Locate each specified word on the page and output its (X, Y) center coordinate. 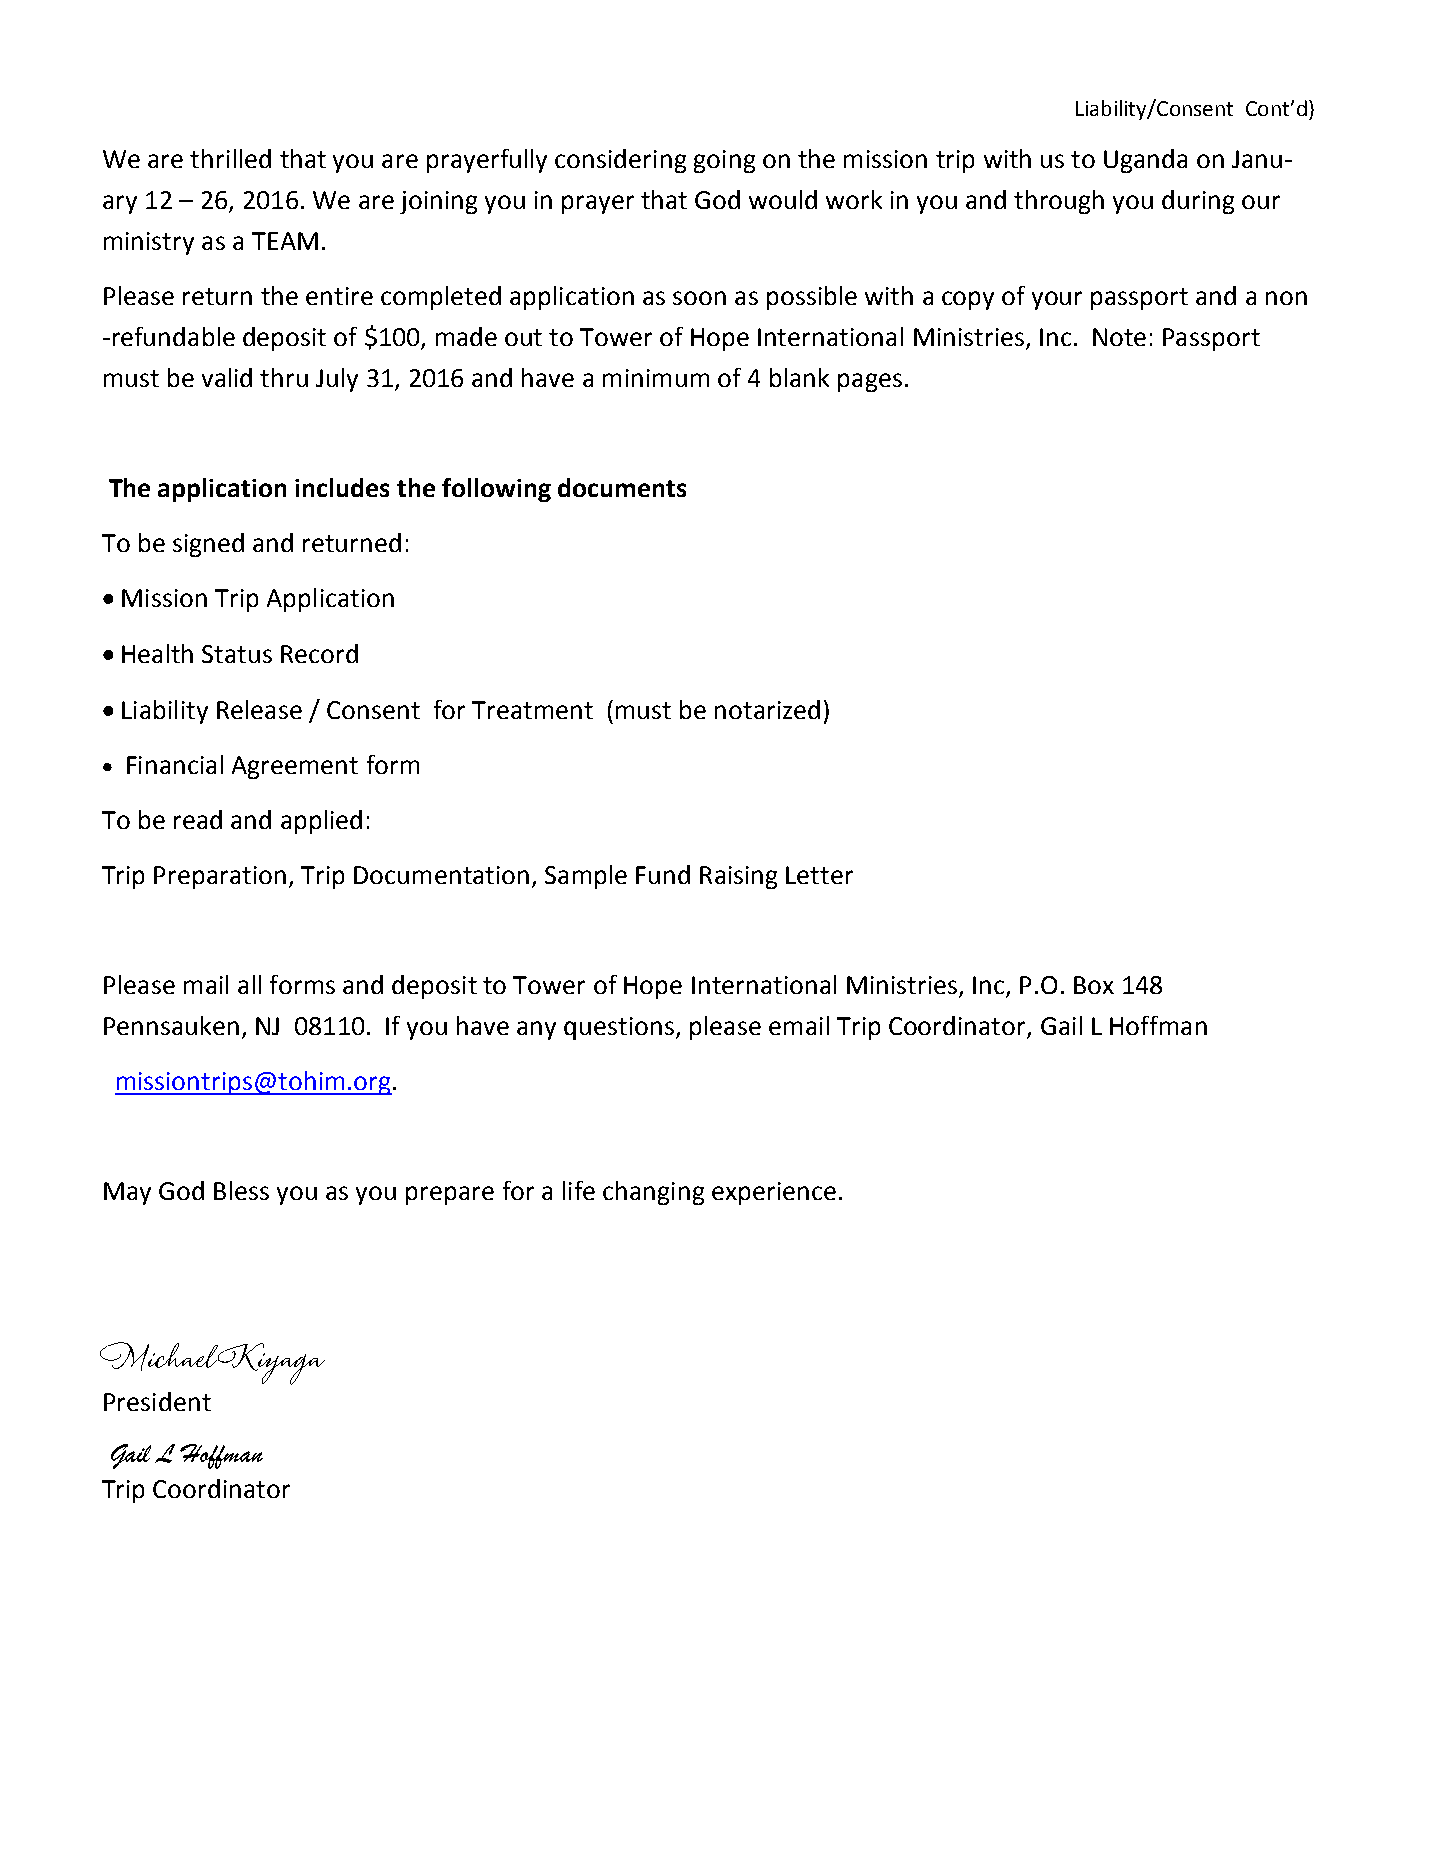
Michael (161, 1356)
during (1198, 202)
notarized (767, 709)
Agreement (295, 767)
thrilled (230, 158)
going (724, 161)
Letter (819, 875)
